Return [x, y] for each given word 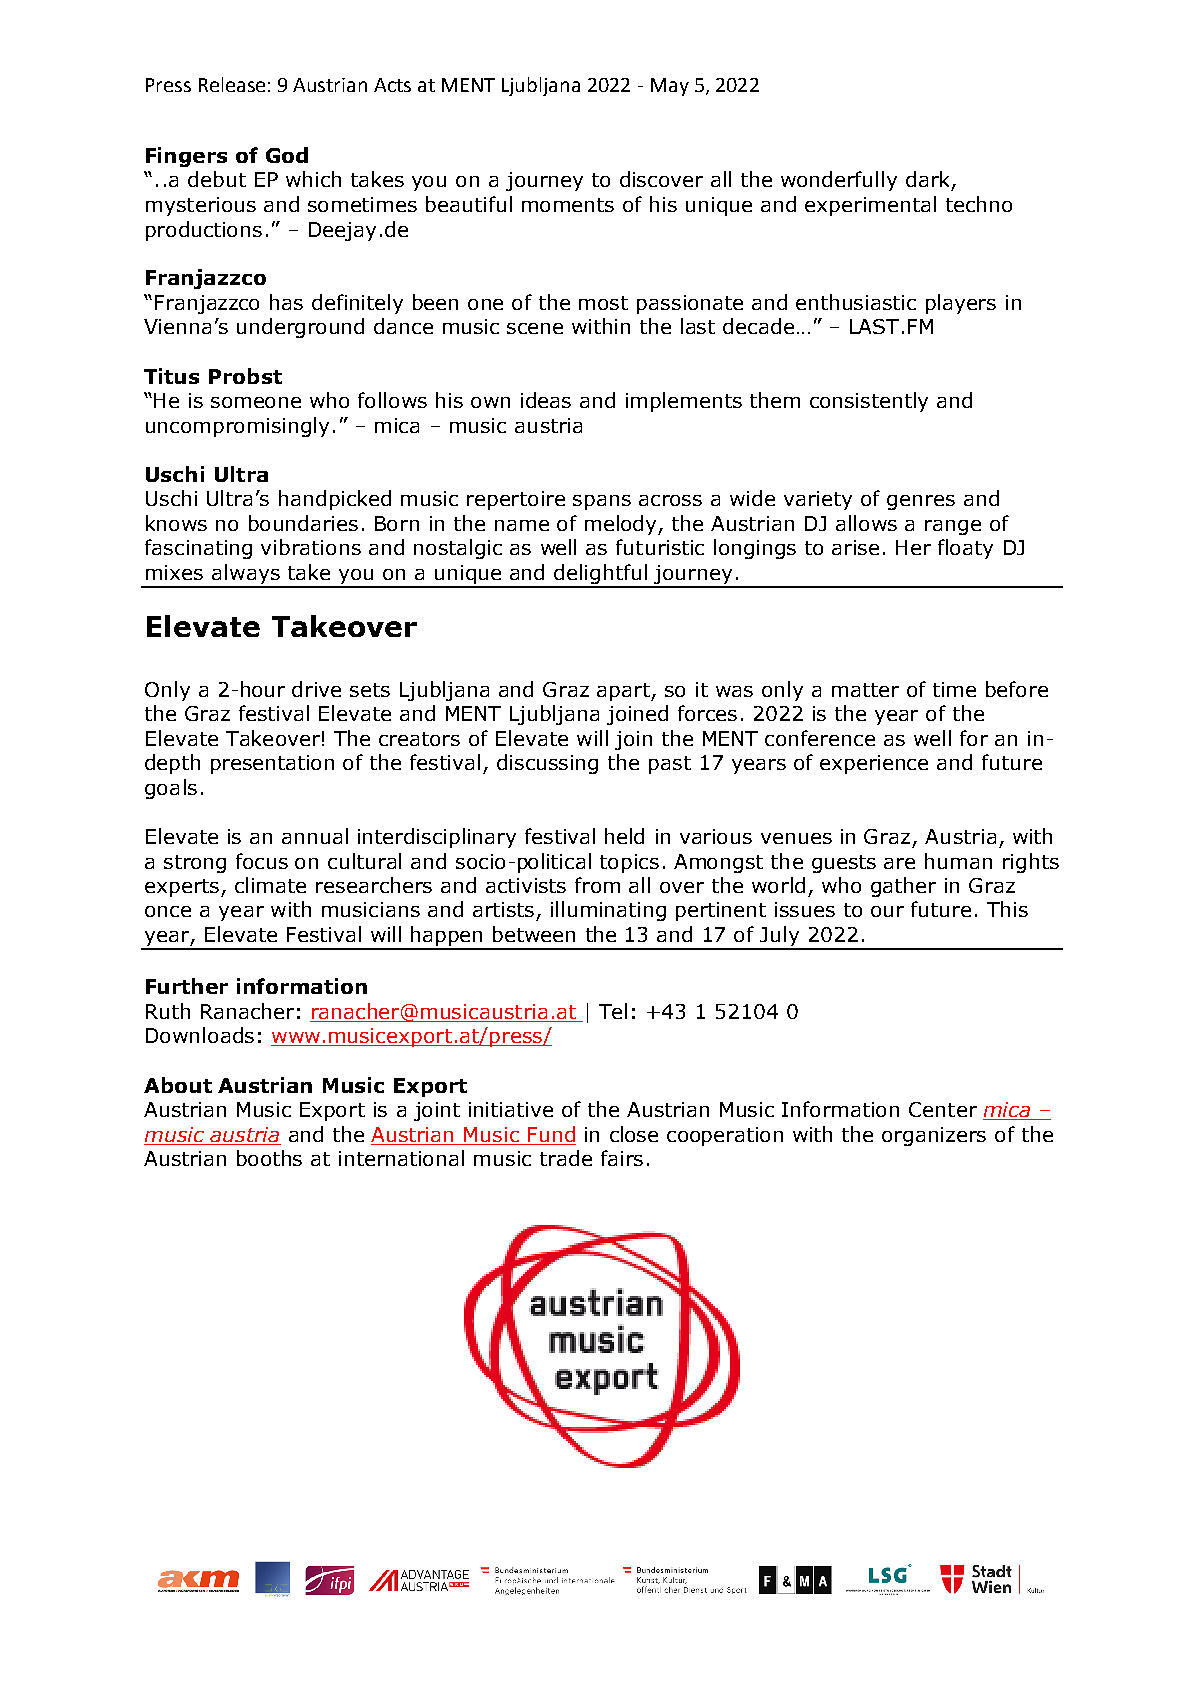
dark [927, 179]
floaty [965, 549]
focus [262, 861]
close [634, 1134]
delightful [601, 575]
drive [316, 689]
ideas [546, 400]
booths [269, 1158]
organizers [934, 1136]
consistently [869, 402]
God [287, 155]
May [670, 87]
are [899, 863]
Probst [245, 376]
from [597, 885]
